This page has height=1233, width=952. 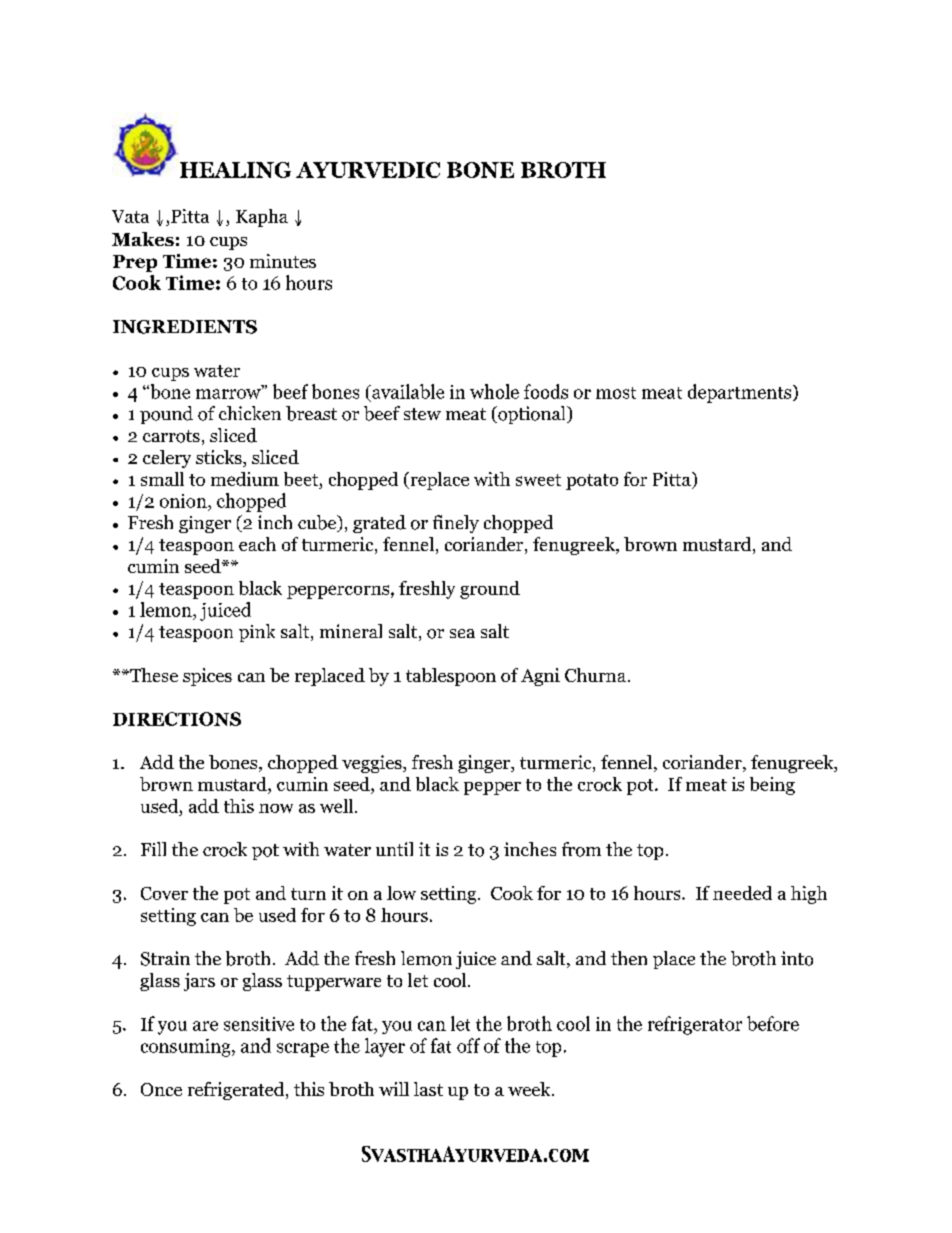 I want to click on refrigerator, so click(x=695, y=1025).
